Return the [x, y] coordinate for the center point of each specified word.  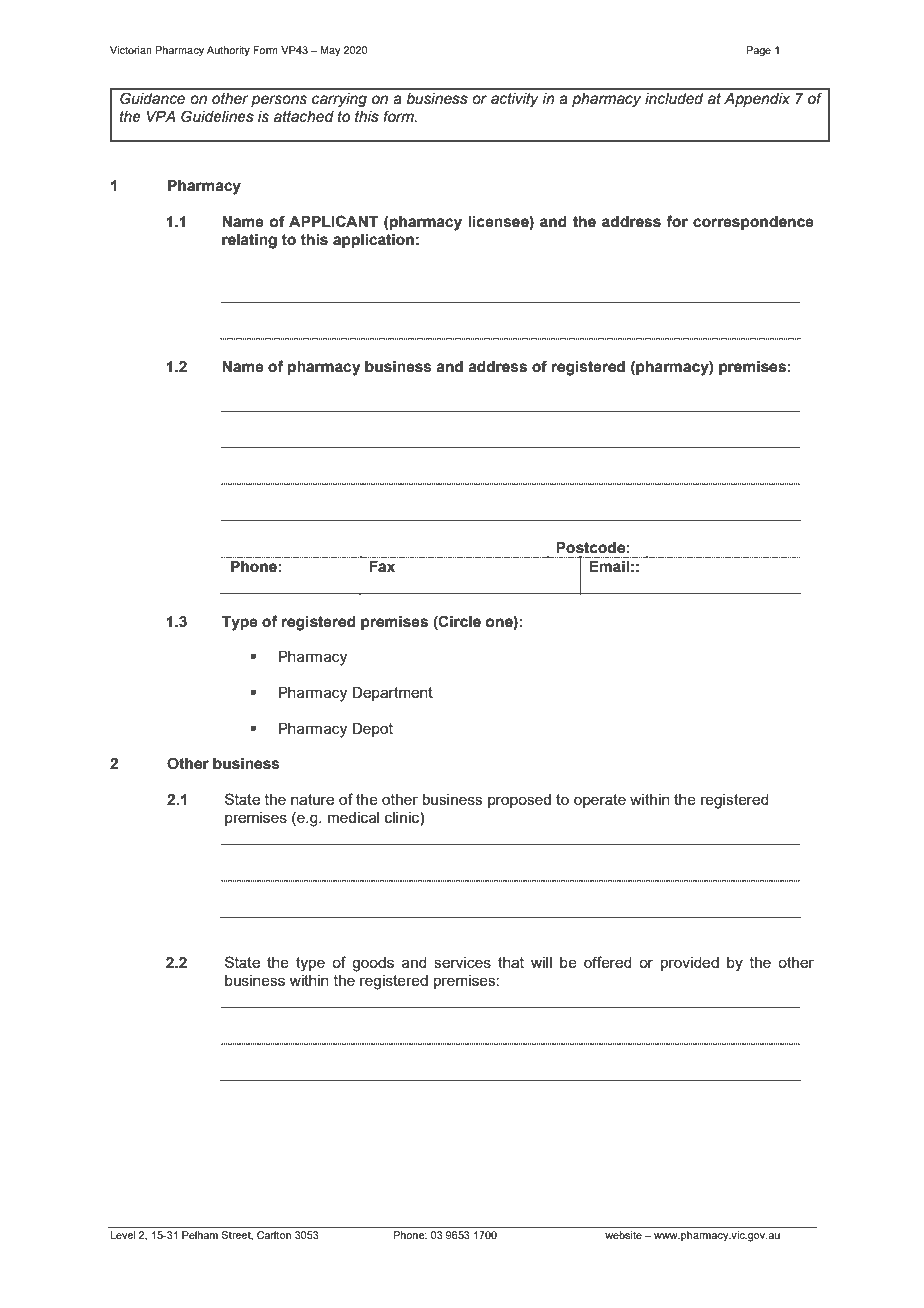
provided [690, 964]
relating [249, 241]
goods [373, 964]
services [462, 962]
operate [600, 801]
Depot [372, 730]
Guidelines [217, 116]
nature [312, 799]
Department [392, 694]
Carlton [274, 1235]
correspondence [753, 223]
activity [515, 100]
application [373, 241]
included [674, 99]
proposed [519, 801]
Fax [382, 567]
